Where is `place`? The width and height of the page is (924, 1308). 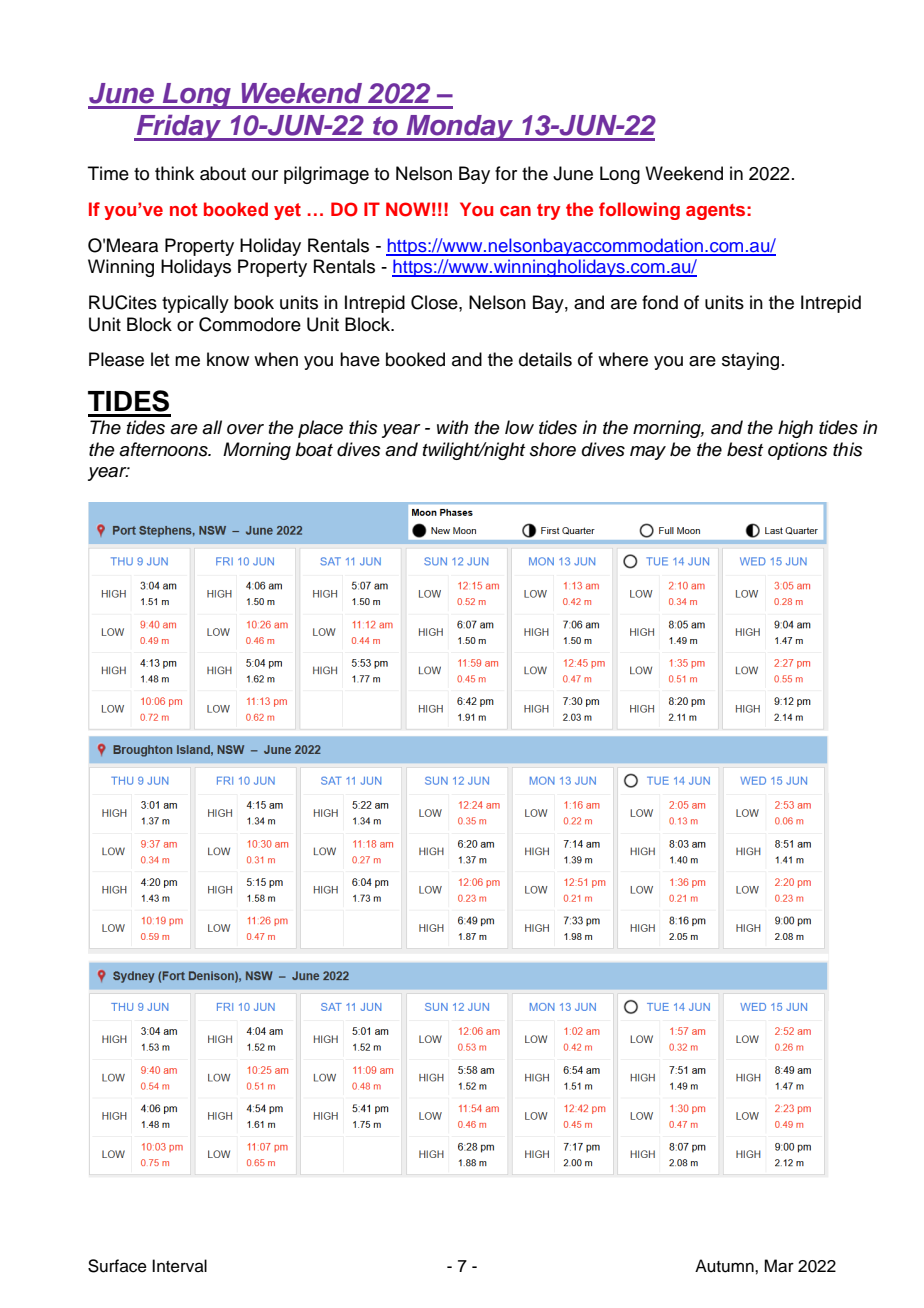
place is located at coordinates (320, 429).
